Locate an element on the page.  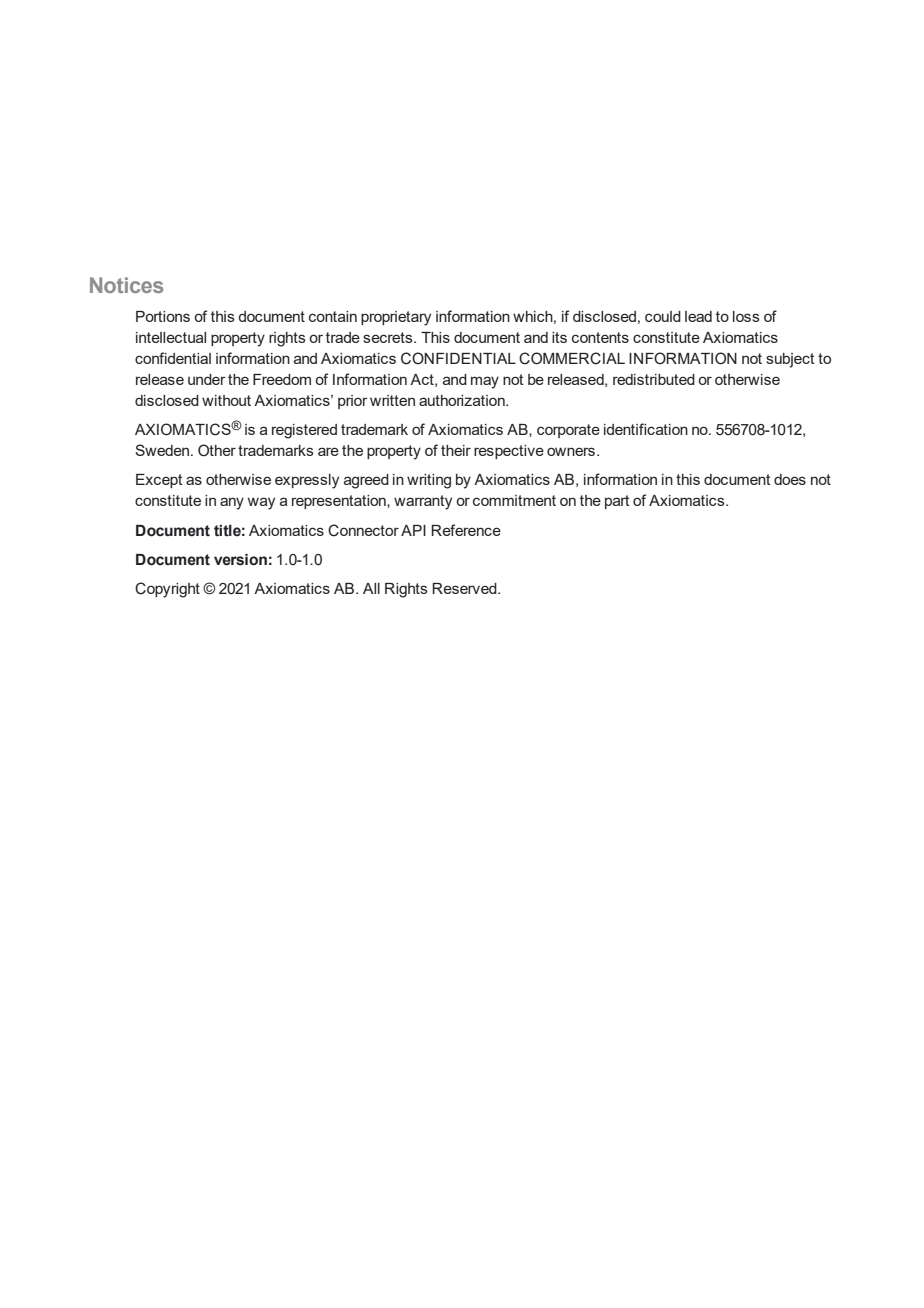
may is located at coordinates (485, 382).
